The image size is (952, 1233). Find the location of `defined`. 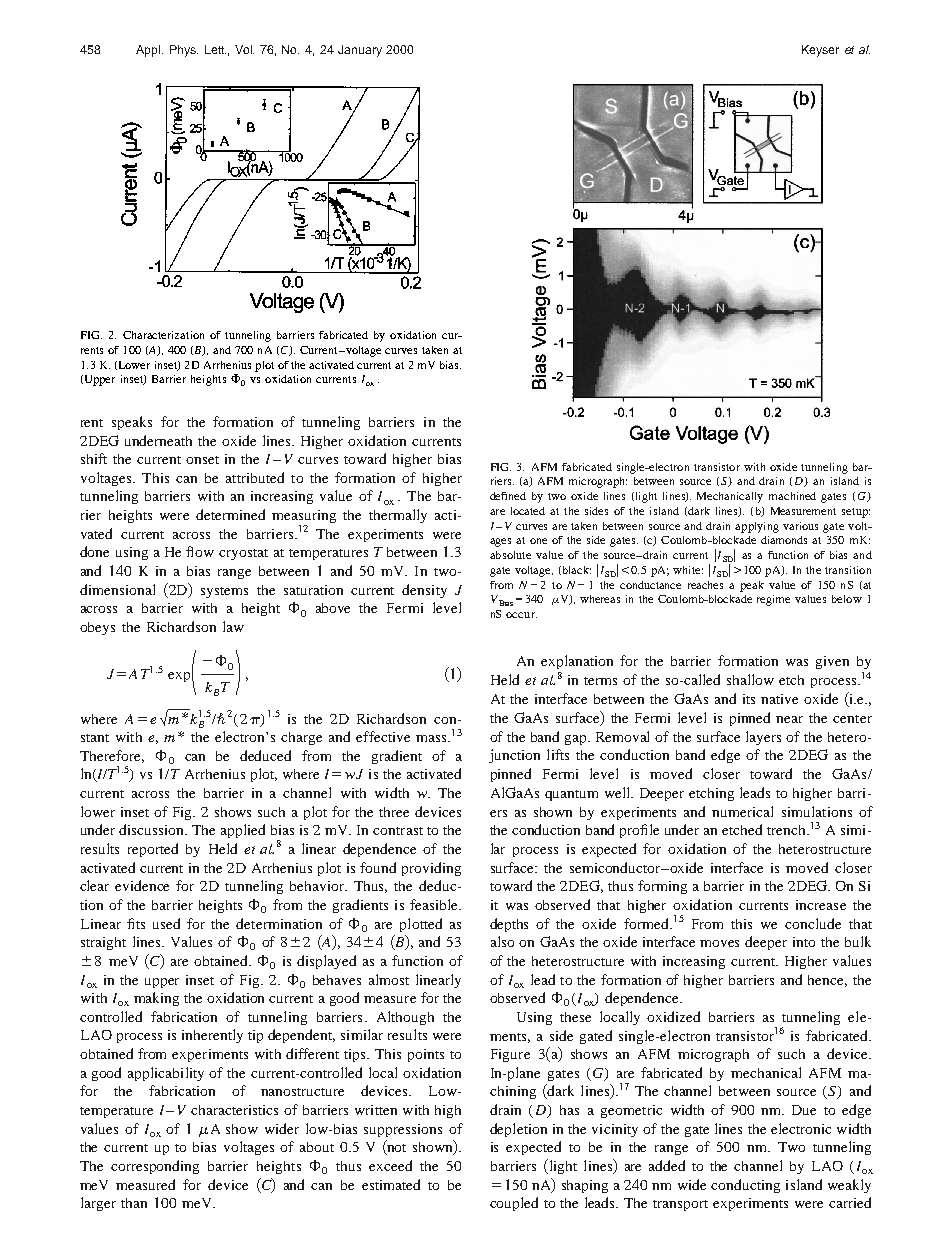

defined is located at coordinates (508, 496).
